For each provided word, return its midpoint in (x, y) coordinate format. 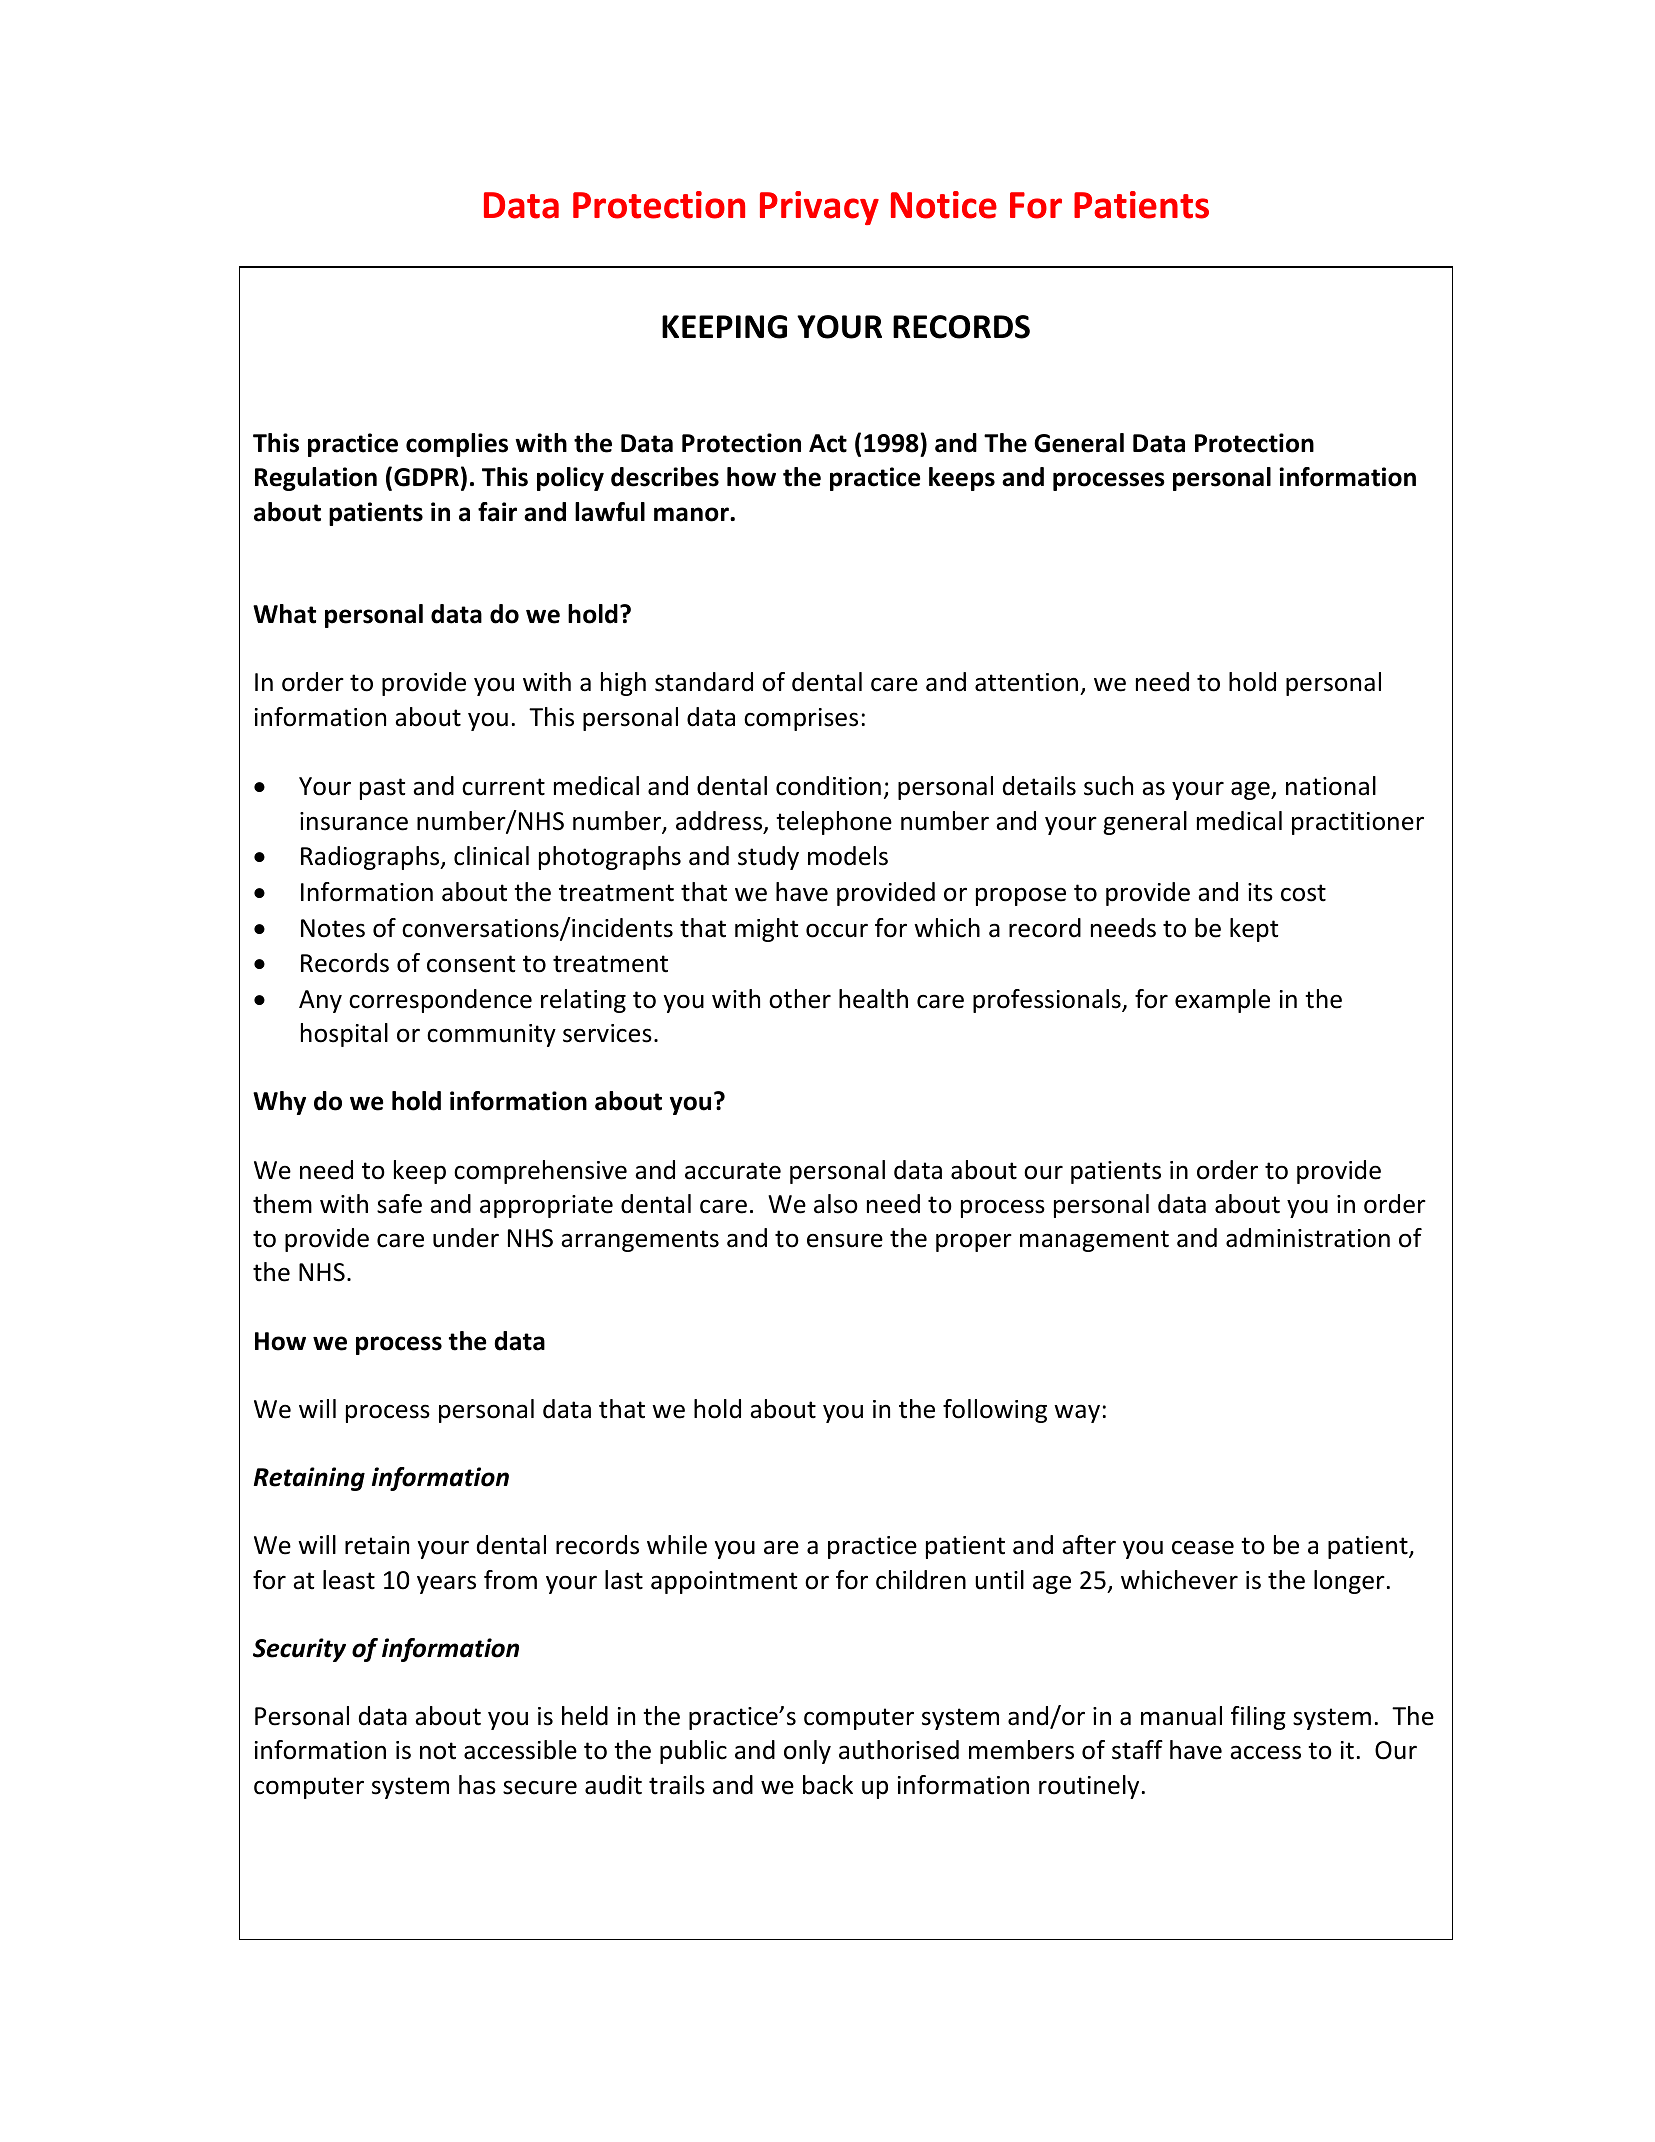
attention (1028, 684)
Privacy (819, 208)
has (477, 1785)
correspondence (440, 1001)
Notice (944, 205)
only (807, 1752)
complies (457, 445)
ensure (845, 1240)
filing (1258, 1718)
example (1222, 1001)
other (800, 999)
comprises (801, 719)
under (466, 1238)
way (1077, 1413)
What (284, 614)
